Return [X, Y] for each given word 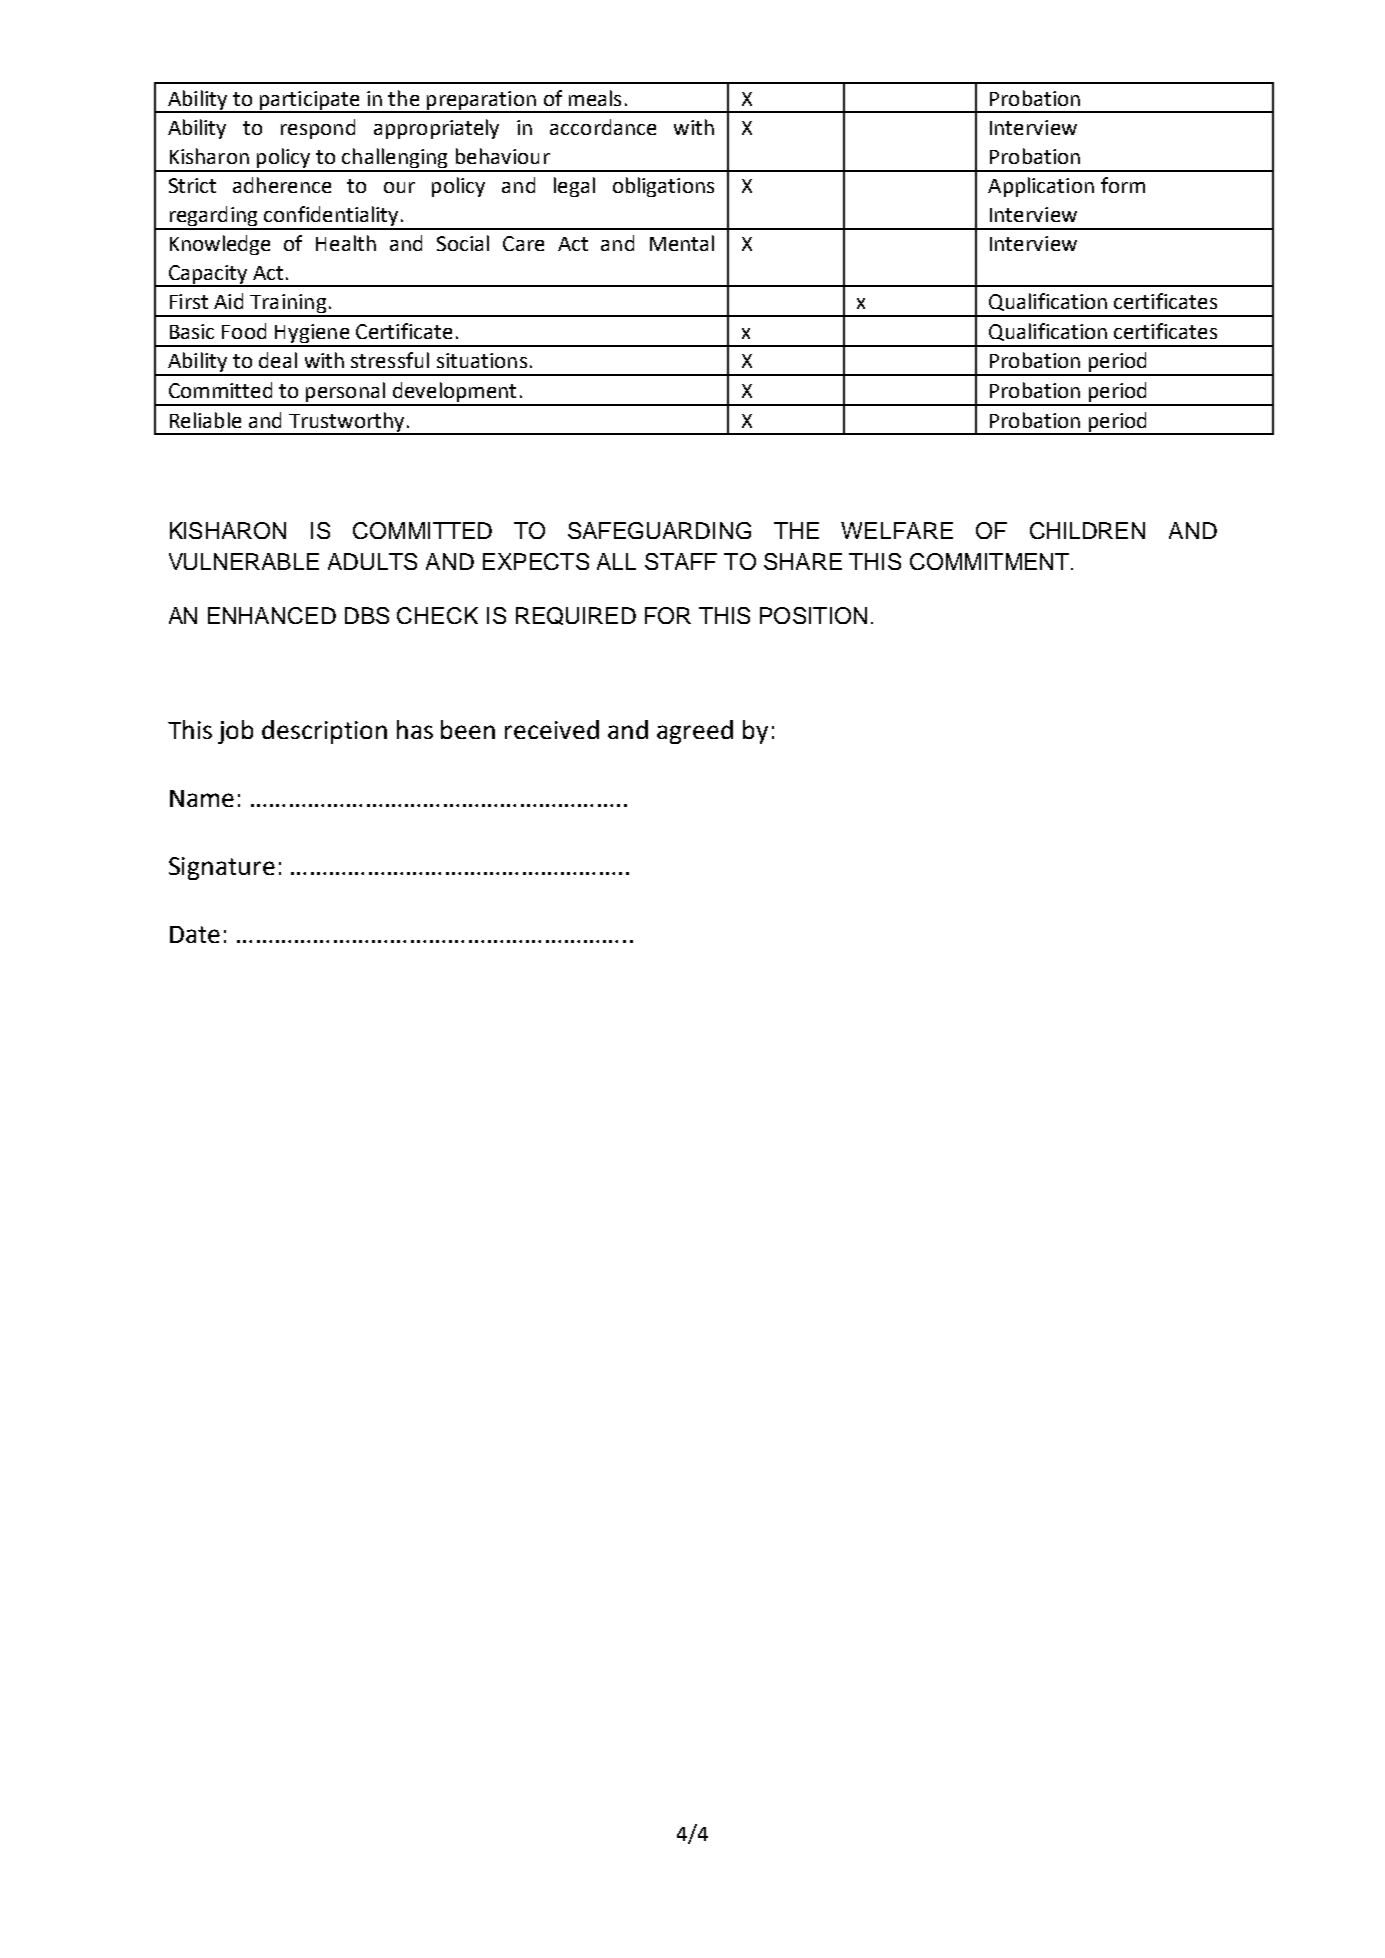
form [1123, 185]
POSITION [813, 615]
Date [195, 934]
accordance [603, 127]
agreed [695, 732]
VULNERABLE [244, 561]
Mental [682, 243]
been [468, 729]
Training [288, 305]
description [324, 732]
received [552, 729]
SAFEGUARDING [659, 530]
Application [1041, 187]
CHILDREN [1087, 530]
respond [318, 129]
